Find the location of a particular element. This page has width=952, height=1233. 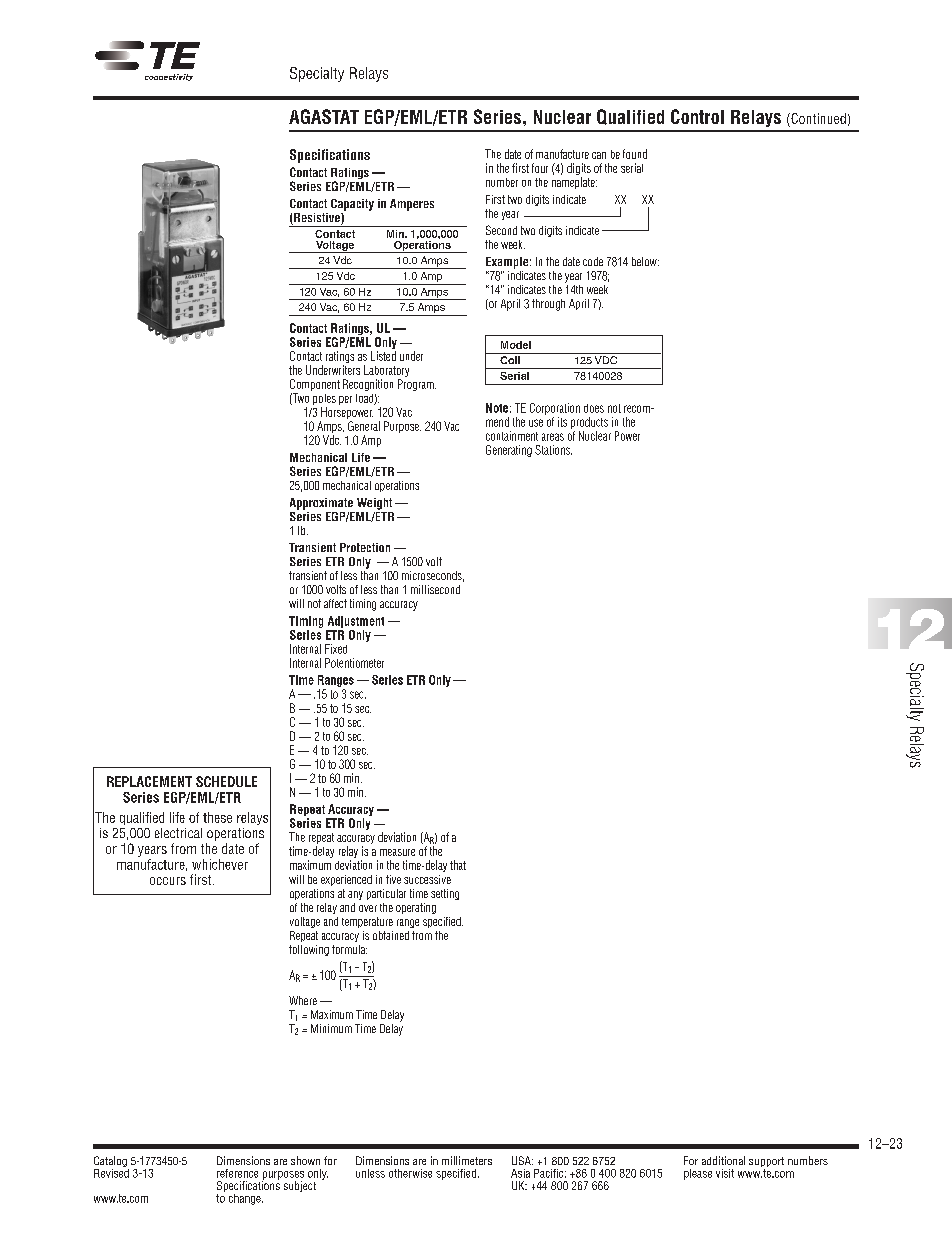

reference is located at coordinates (237, 1173).
